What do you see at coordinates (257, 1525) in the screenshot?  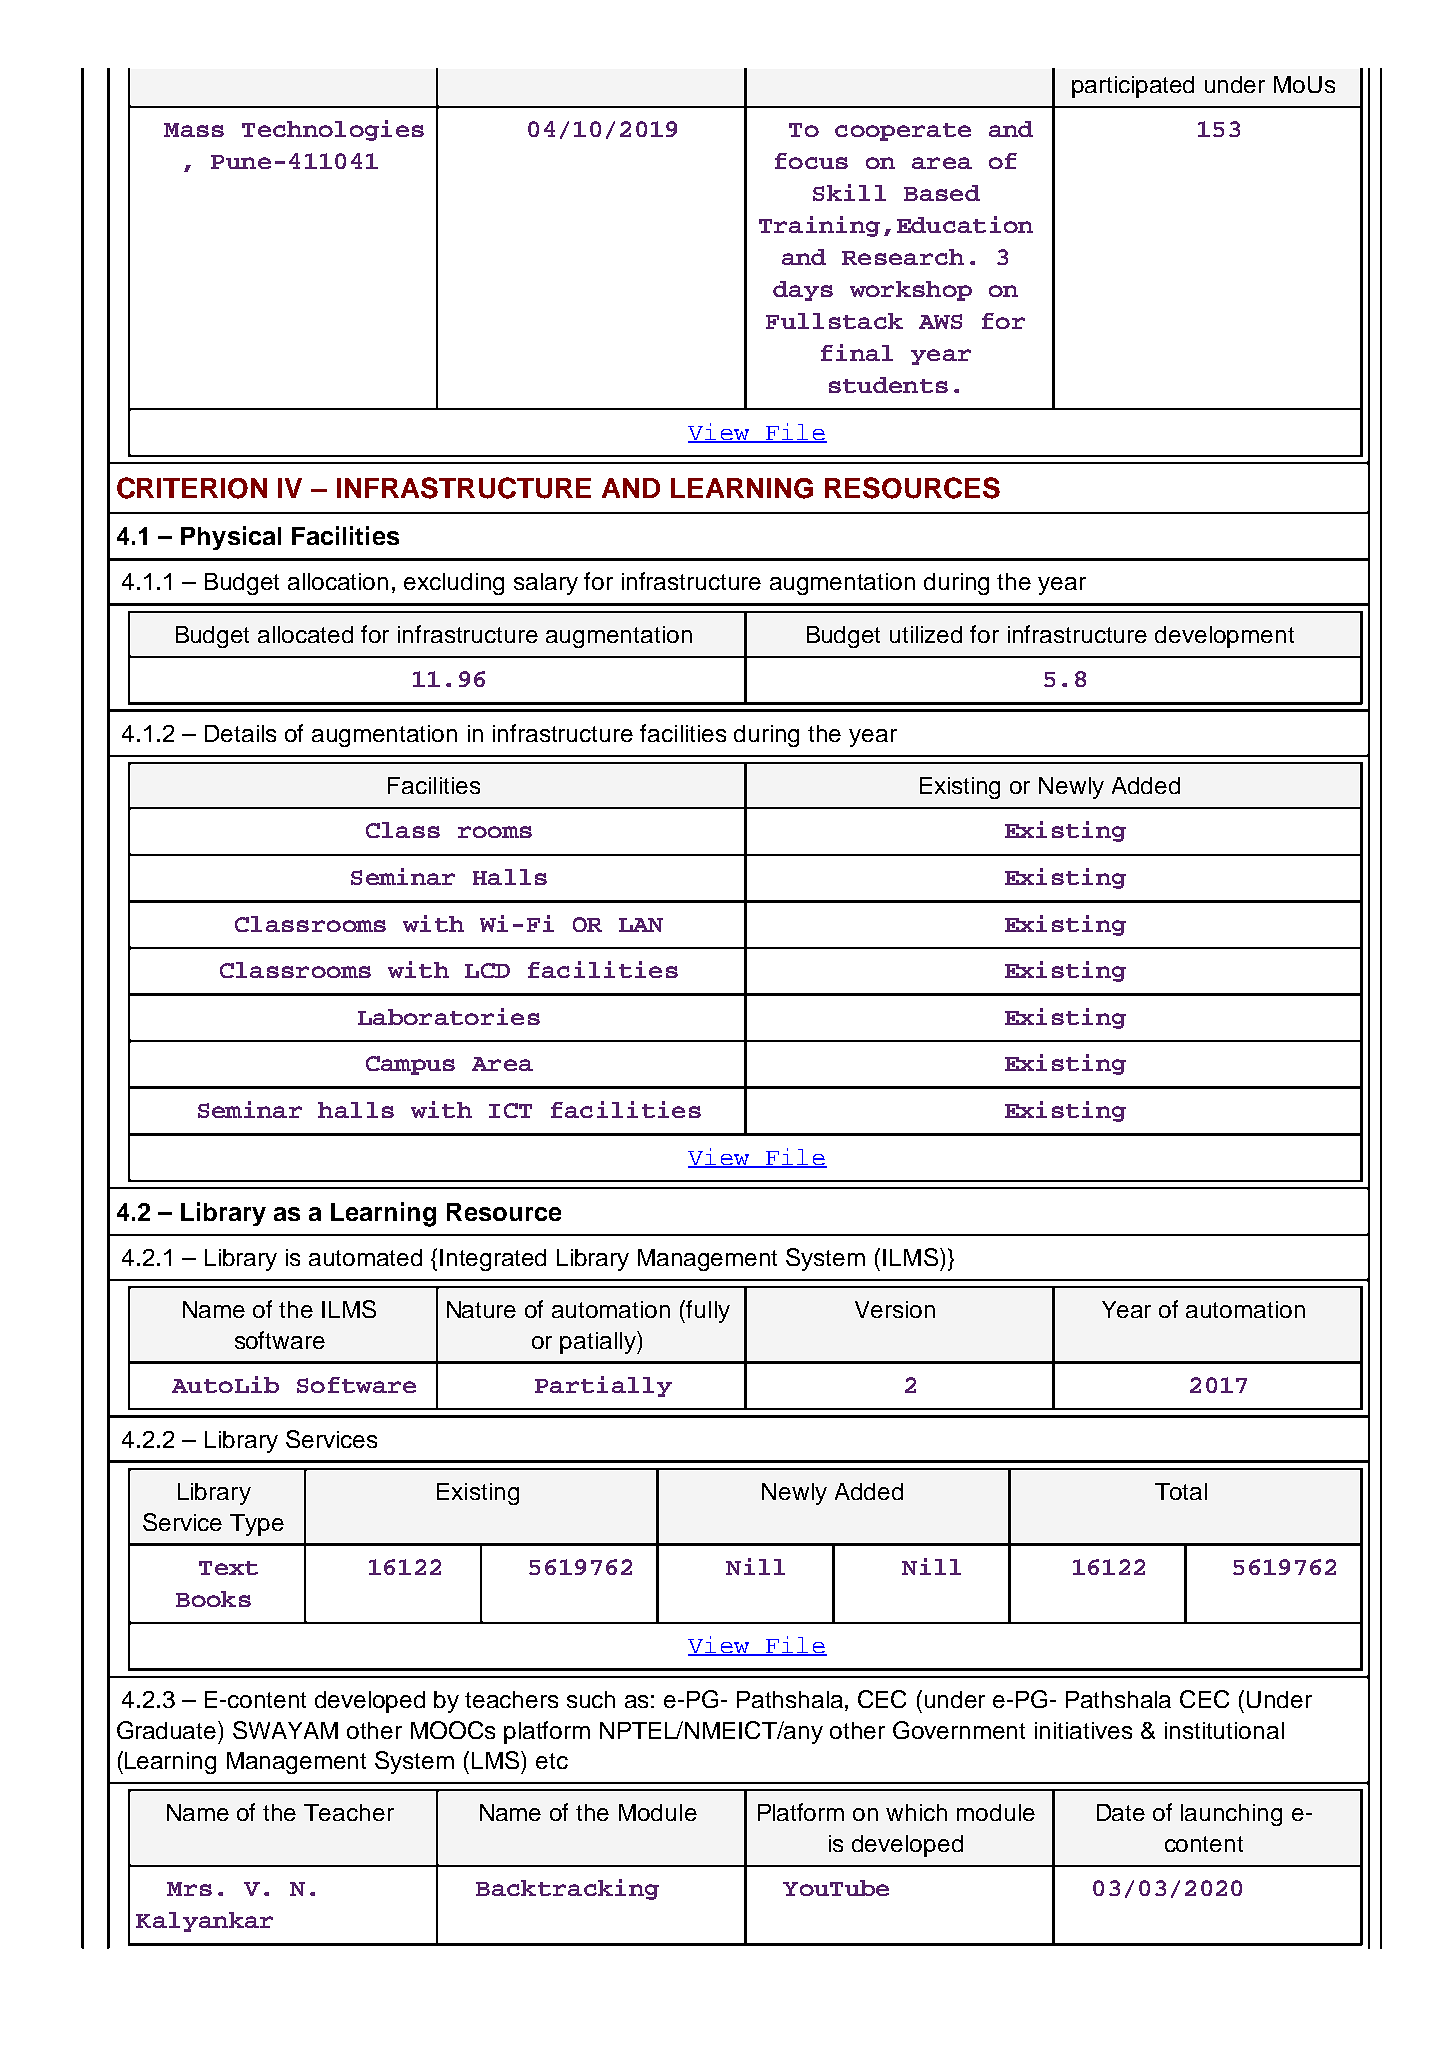 I see `Type` at bounding box center [257, 1525].
